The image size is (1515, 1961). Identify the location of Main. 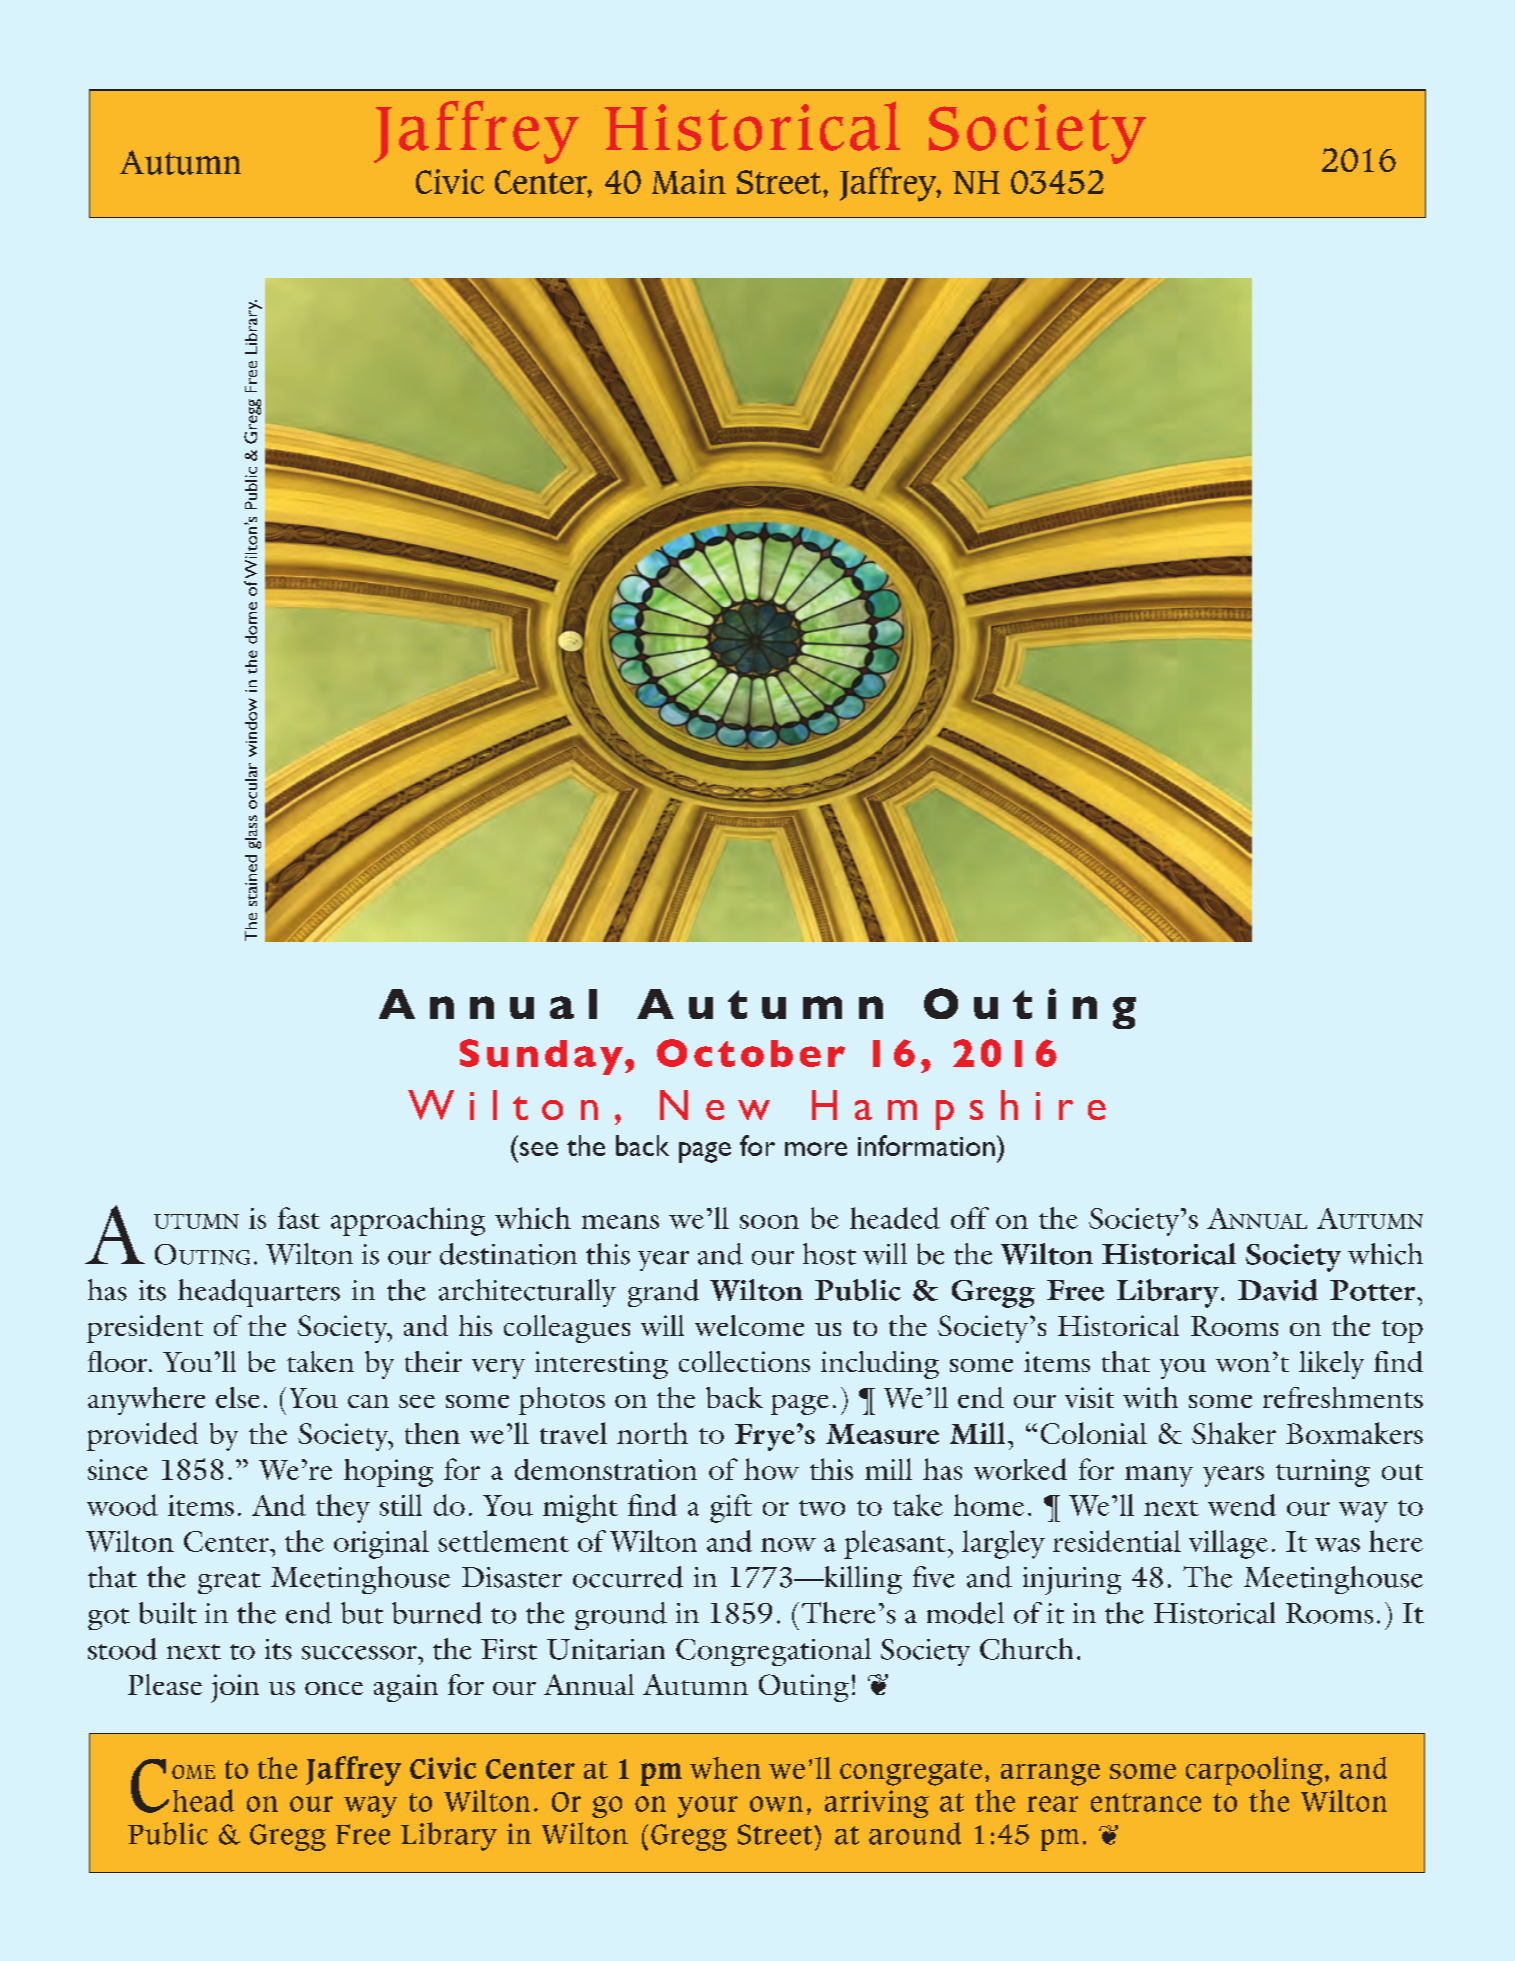
(689, 181).
